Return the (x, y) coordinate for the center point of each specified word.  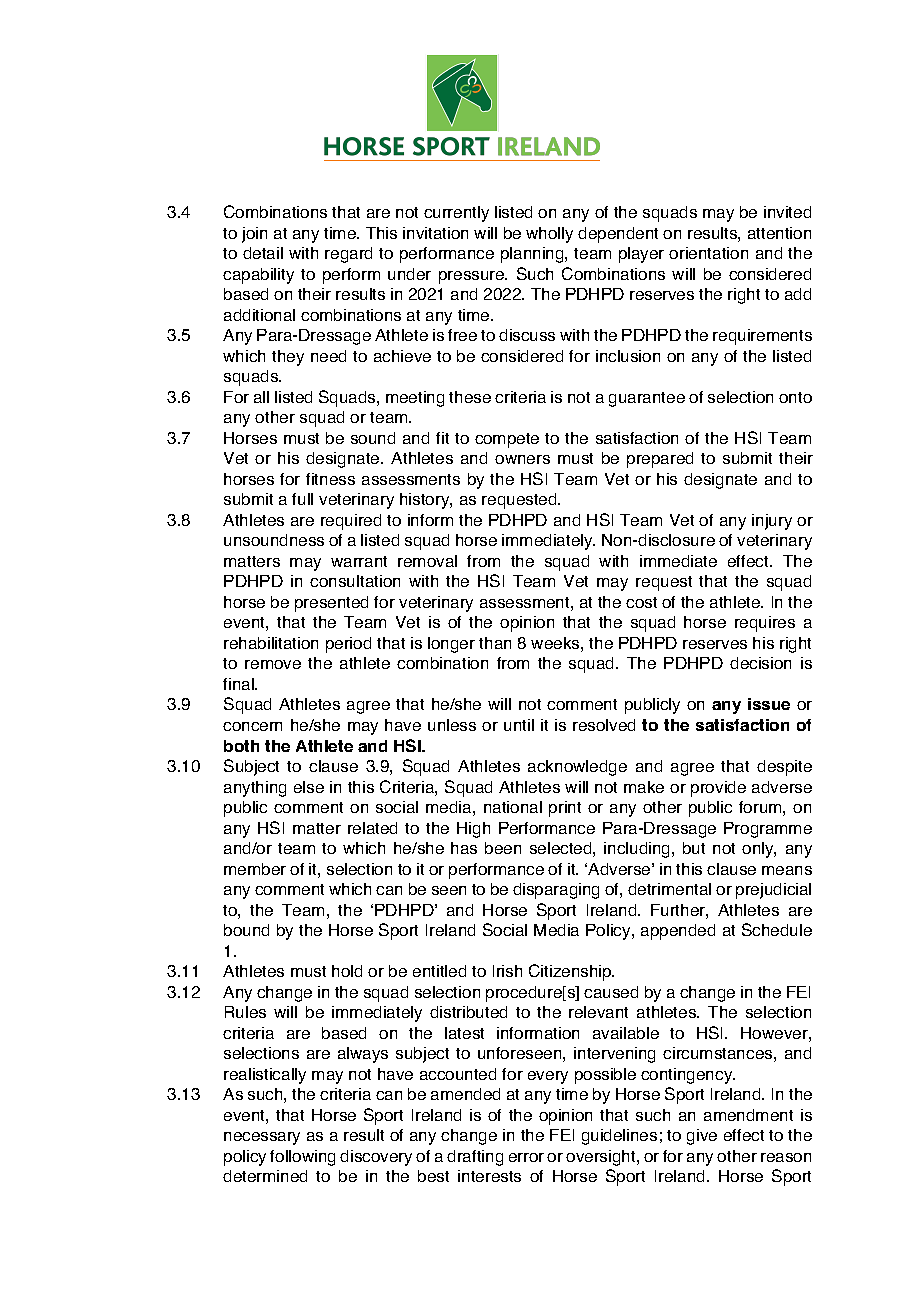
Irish (507, 971)
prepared (660, 460)
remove (273, 664)
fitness (330, 479)
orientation (708, 253)
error (526, 1157)
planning (533, 255)
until (519, 725)
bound (246, 930)
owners (522, 459)
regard (348, 255)
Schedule (777, 929)
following (302, 1158)
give (702, 1137)
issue (769, 704)
